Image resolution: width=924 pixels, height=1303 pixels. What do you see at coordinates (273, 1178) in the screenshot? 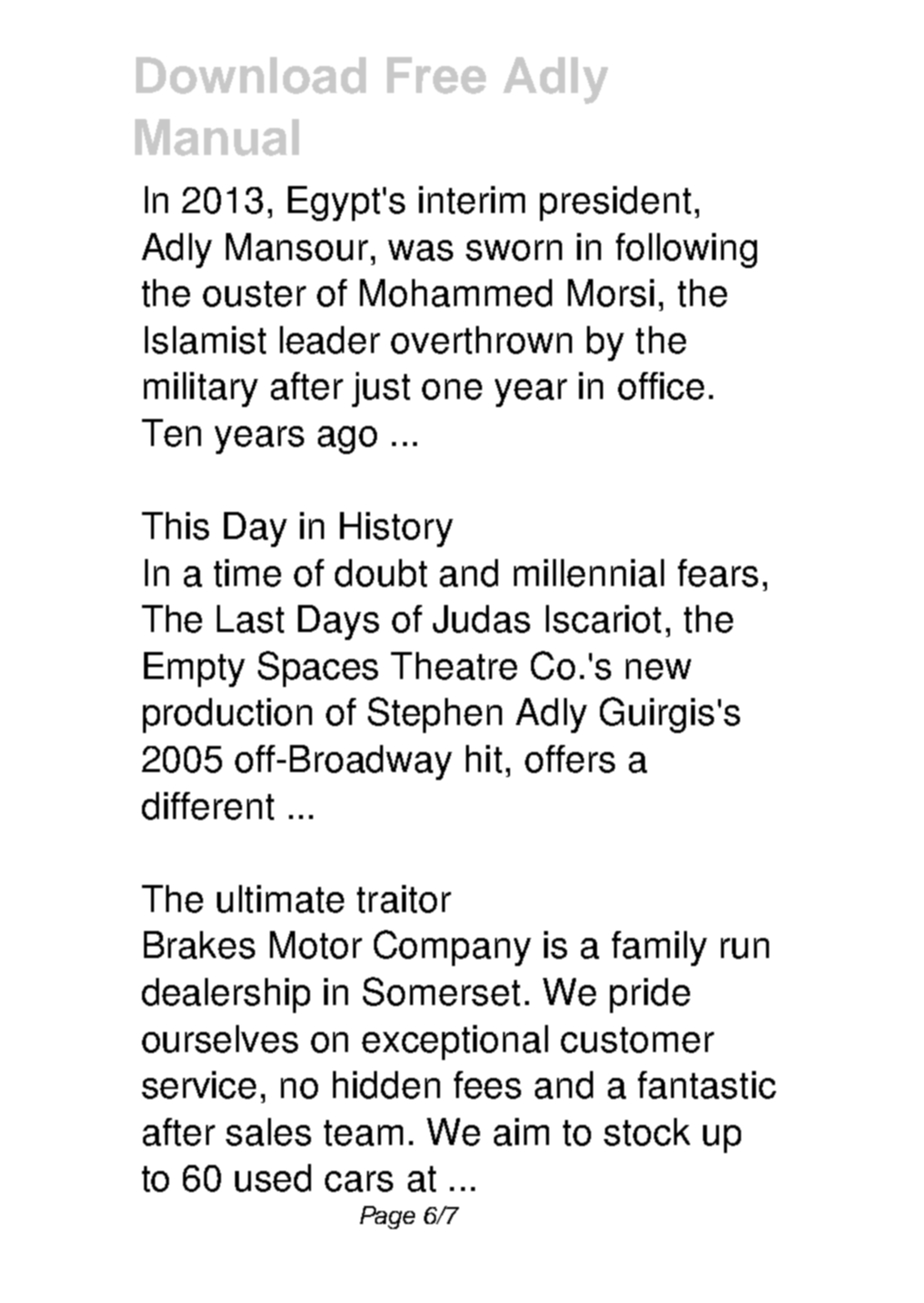
I see `used` at bounding box center [273, 1178].
